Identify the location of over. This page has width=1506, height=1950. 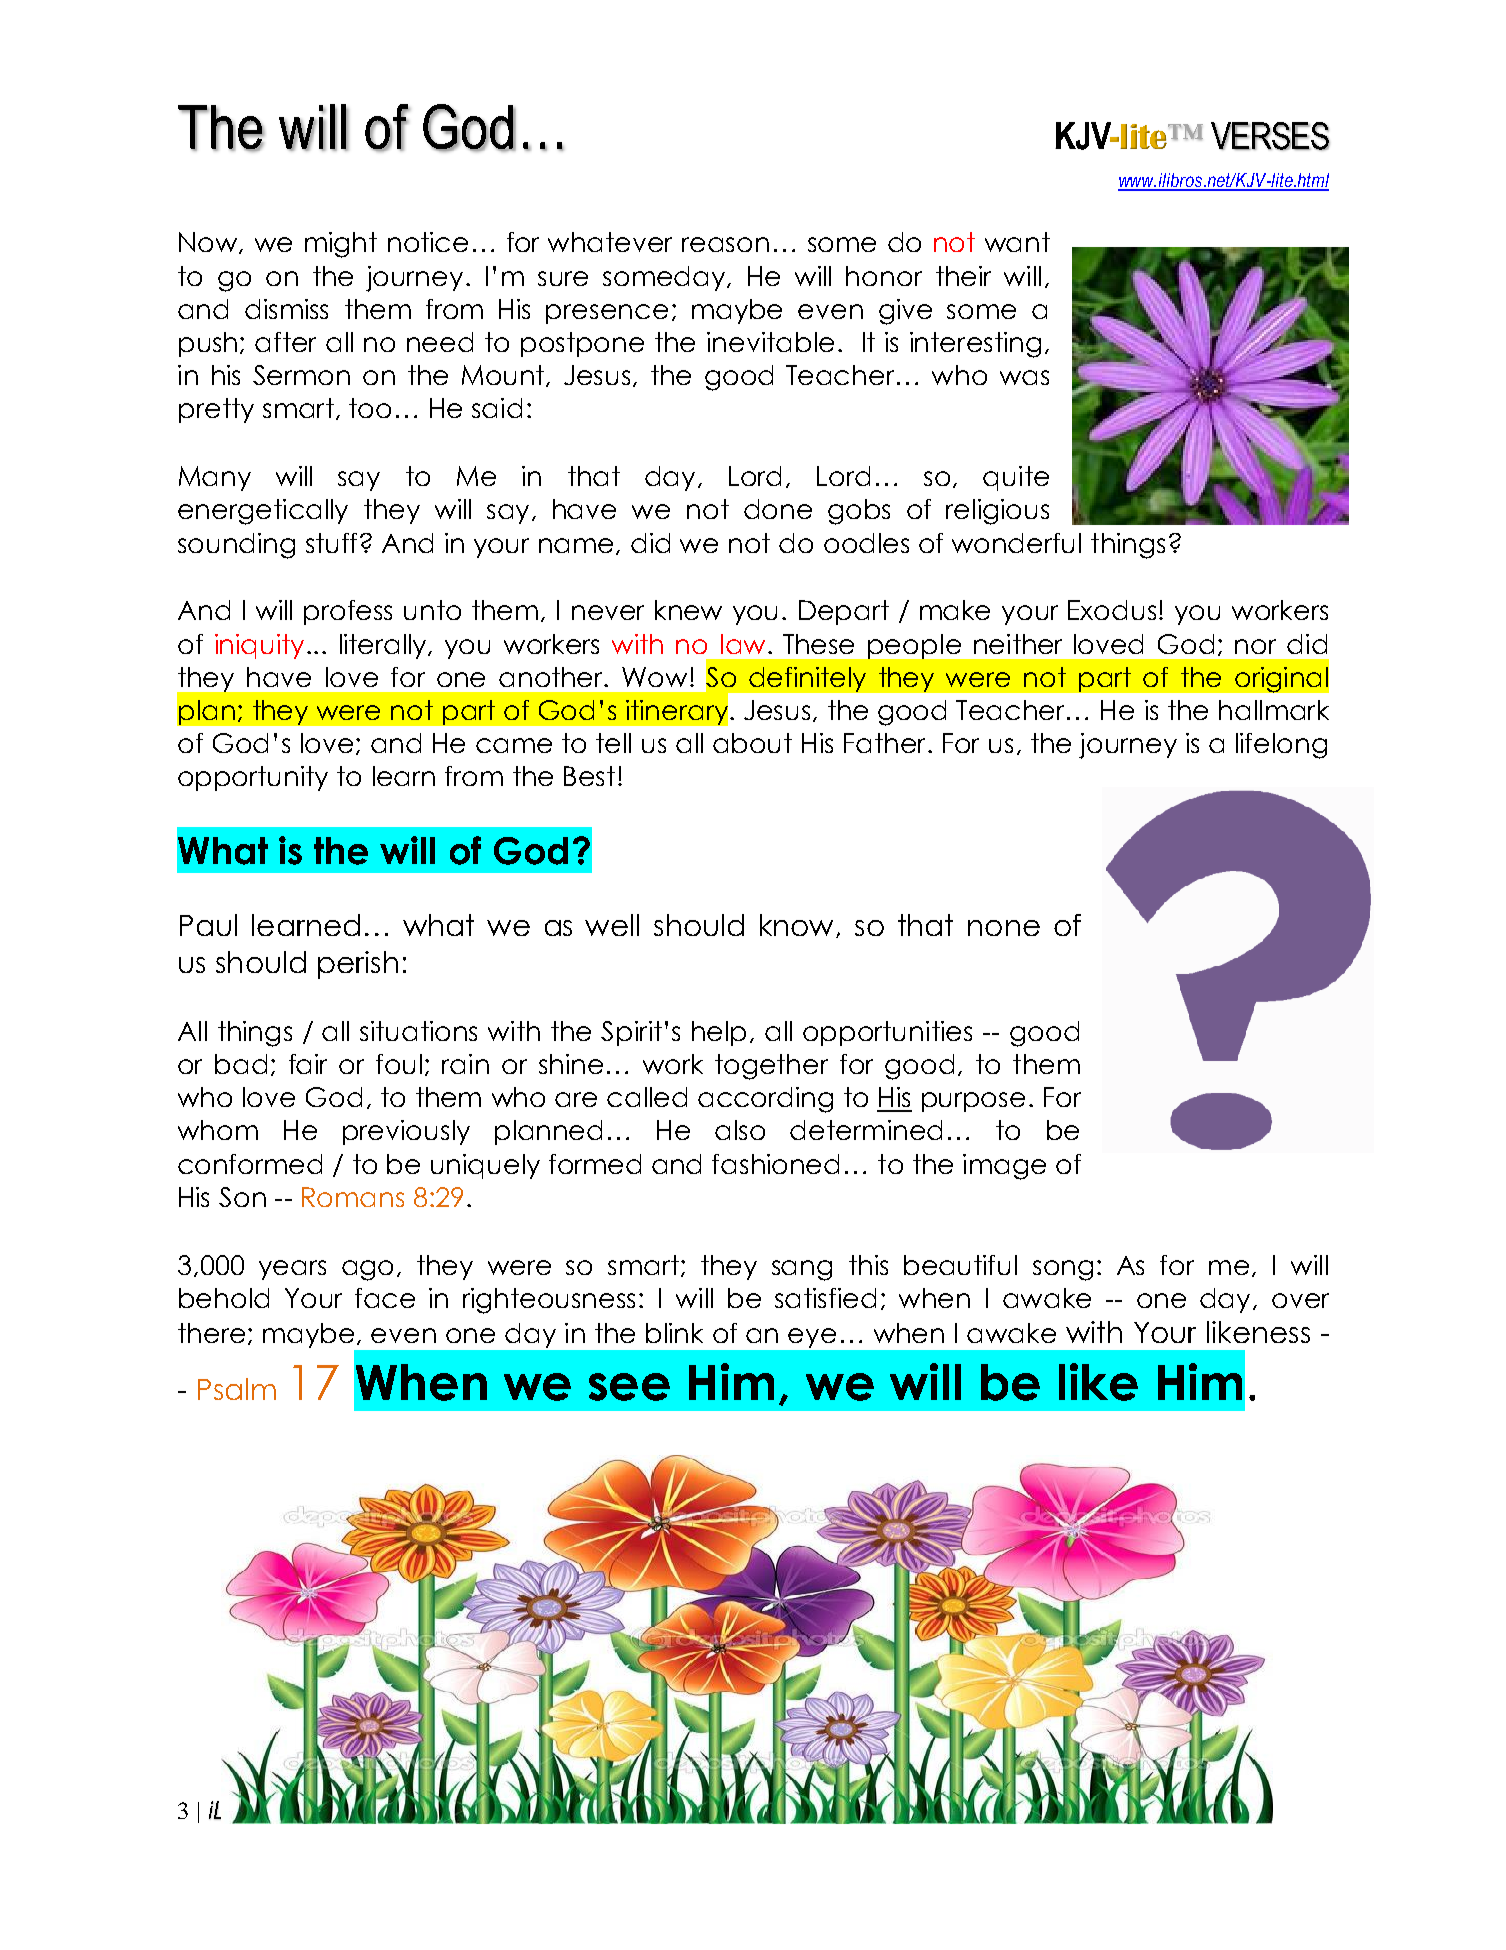
(1300, 1300).
